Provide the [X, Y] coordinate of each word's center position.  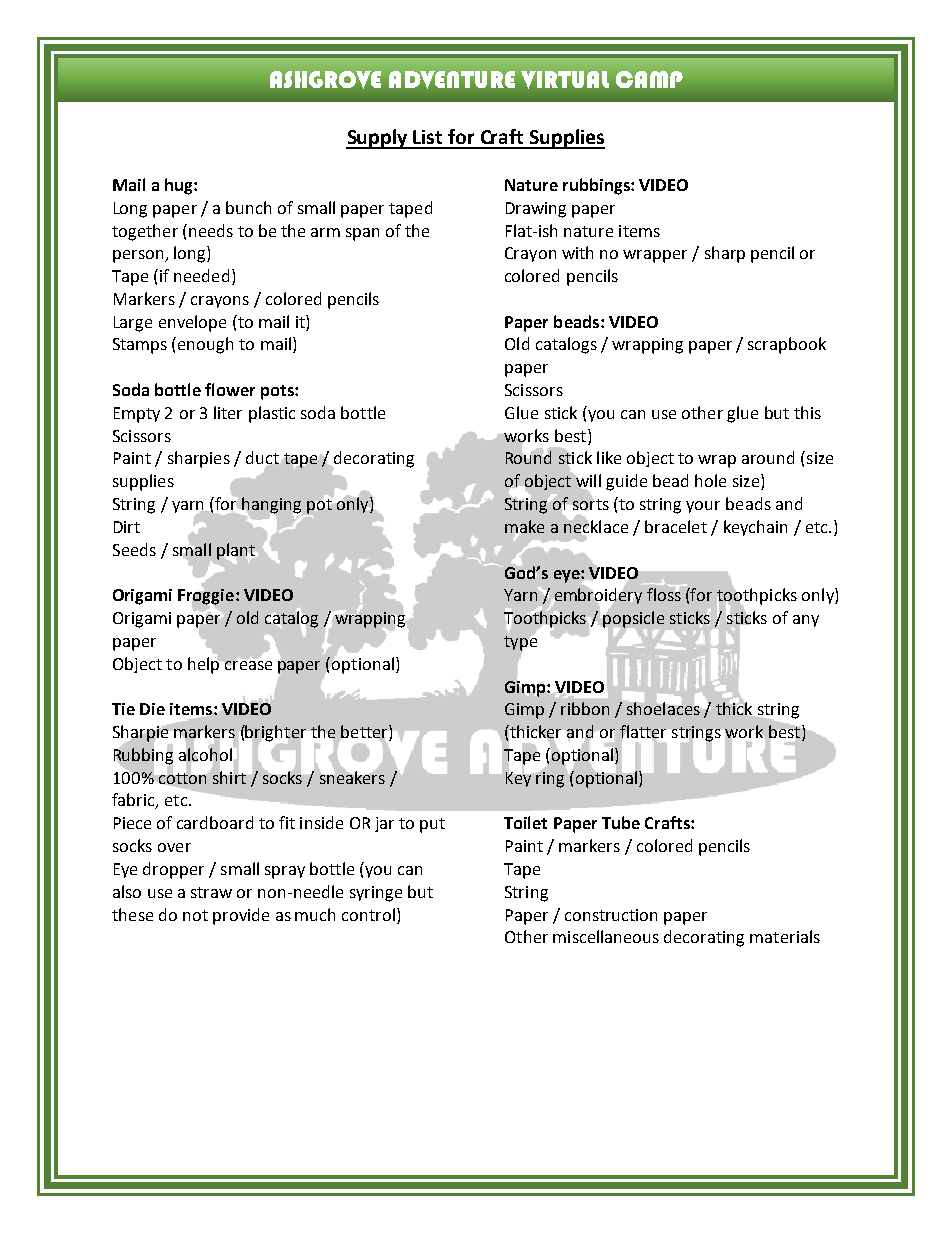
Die [152, 709]
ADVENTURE [452, 80]
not [195, 915]
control [368, 914]
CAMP [649, 79]
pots [278, 392]
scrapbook [787, 345]
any [806, 621]
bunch [248, 207]
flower [230, 389]
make [524, 527]
